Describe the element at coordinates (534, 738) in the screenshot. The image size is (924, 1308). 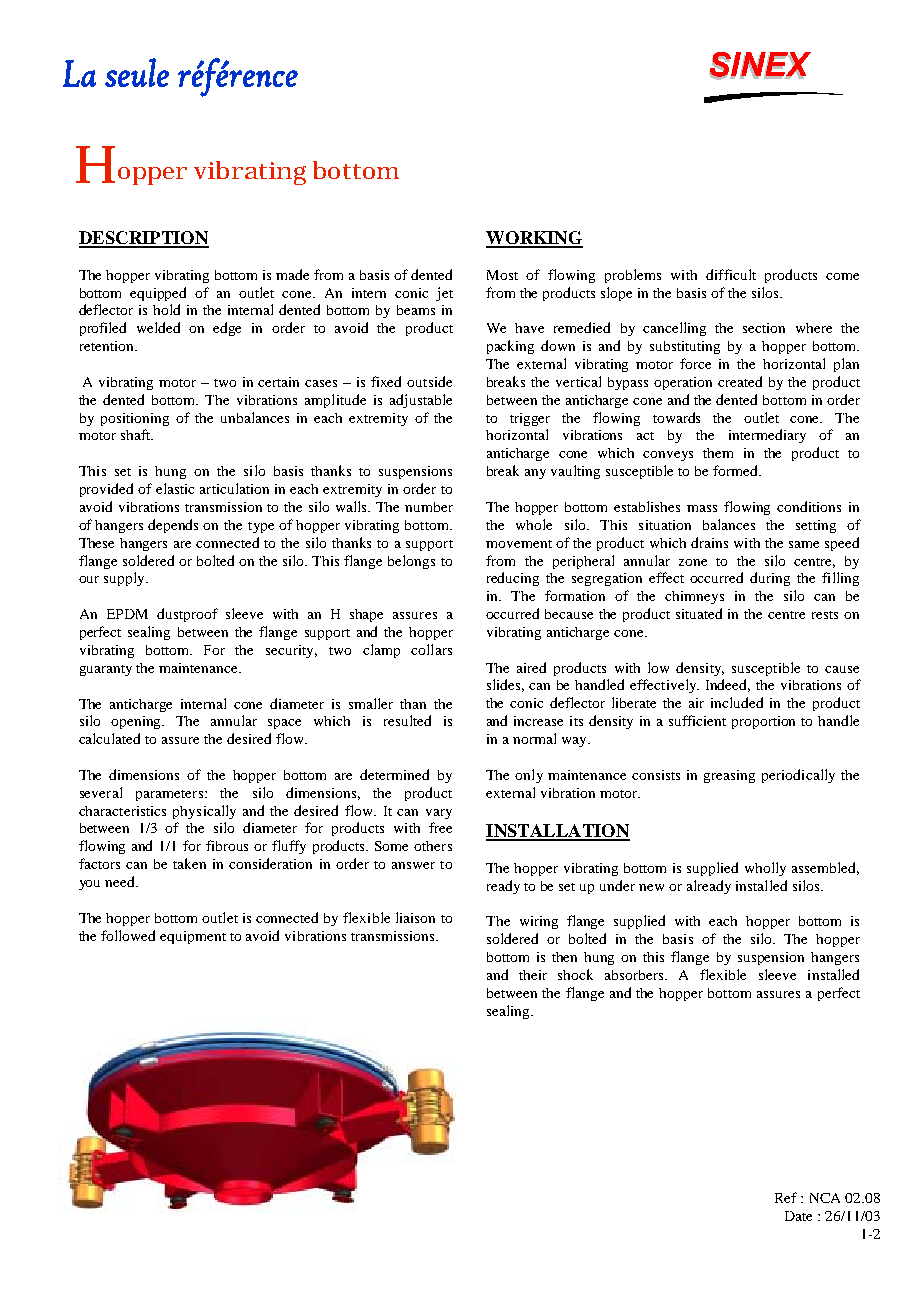
I see `normal` at that location.
